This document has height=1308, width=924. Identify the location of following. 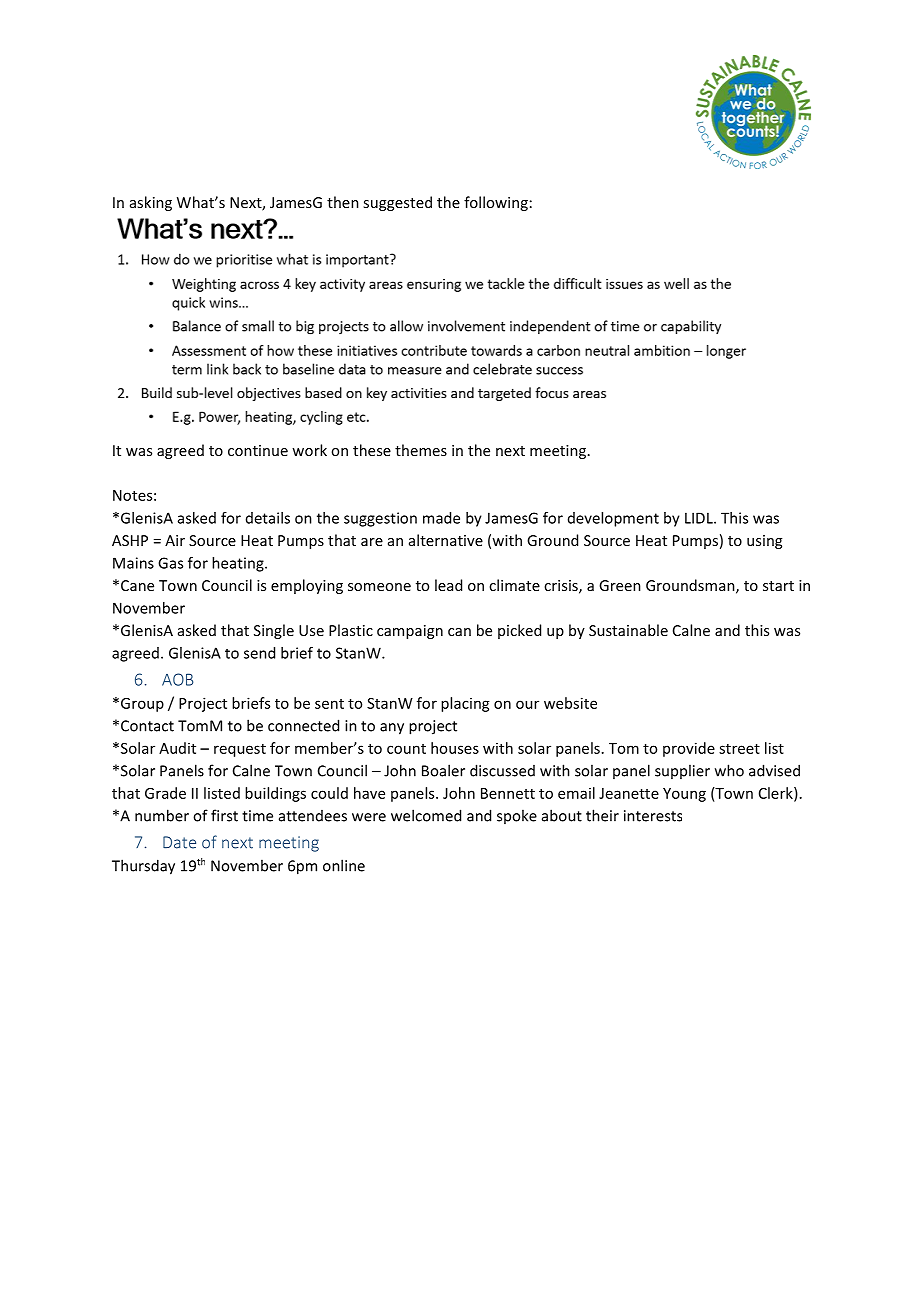
(496, 203).
